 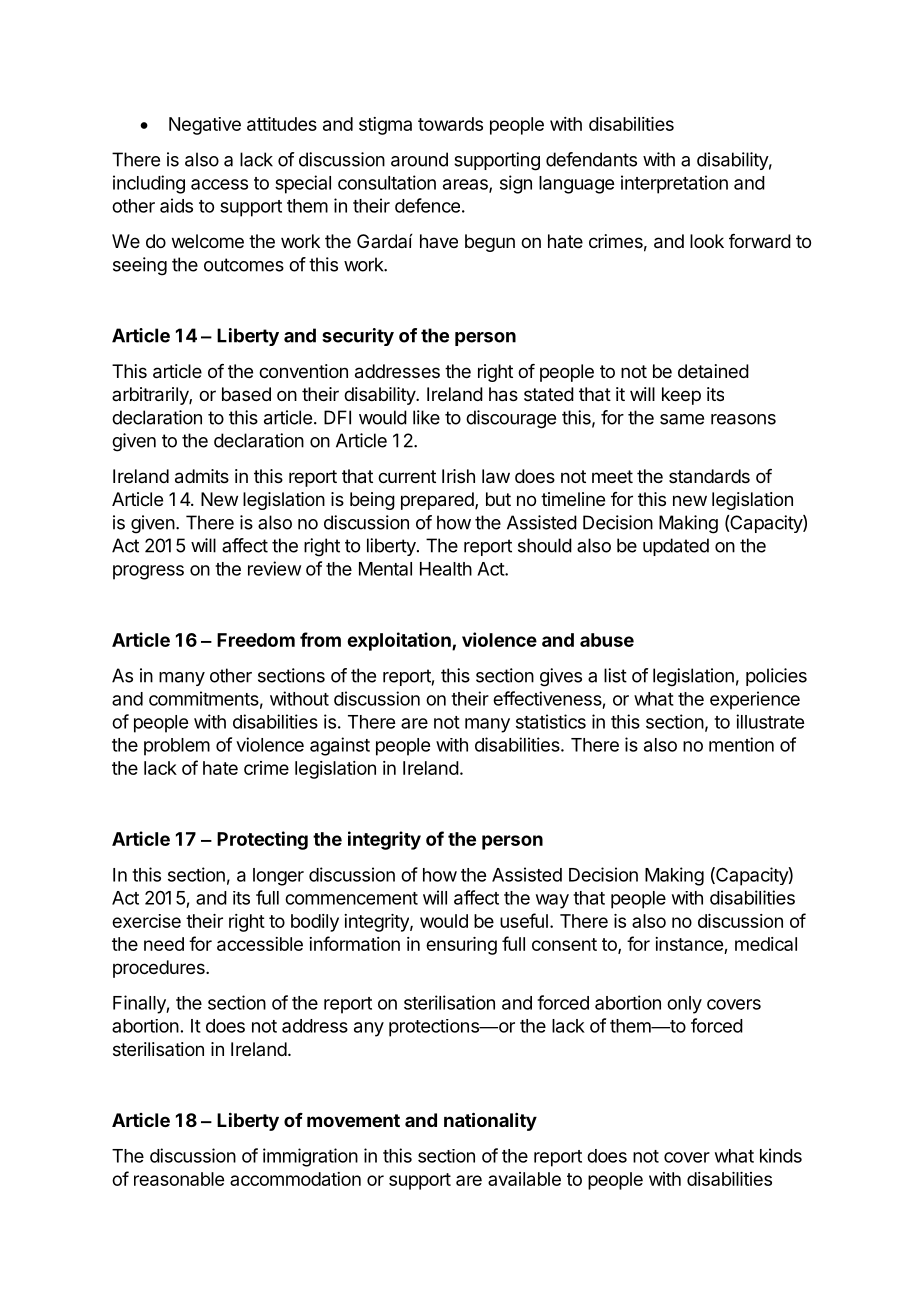 What do you see at coordinates (246, 394) in the document?
I see `based` at bounding box center [246, 394].
